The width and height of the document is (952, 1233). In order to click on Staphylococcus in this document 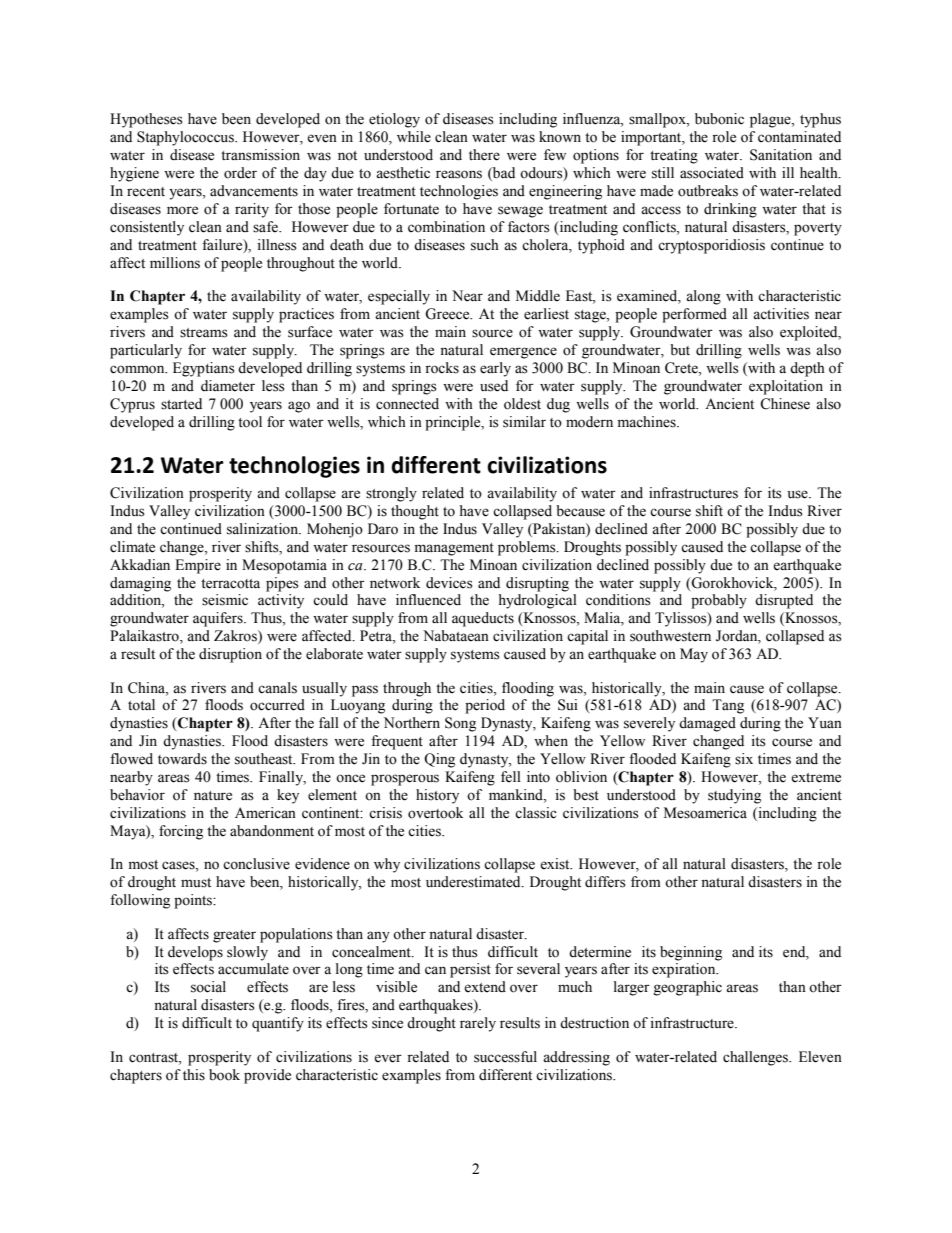, I will do `click(186, 138)`.
